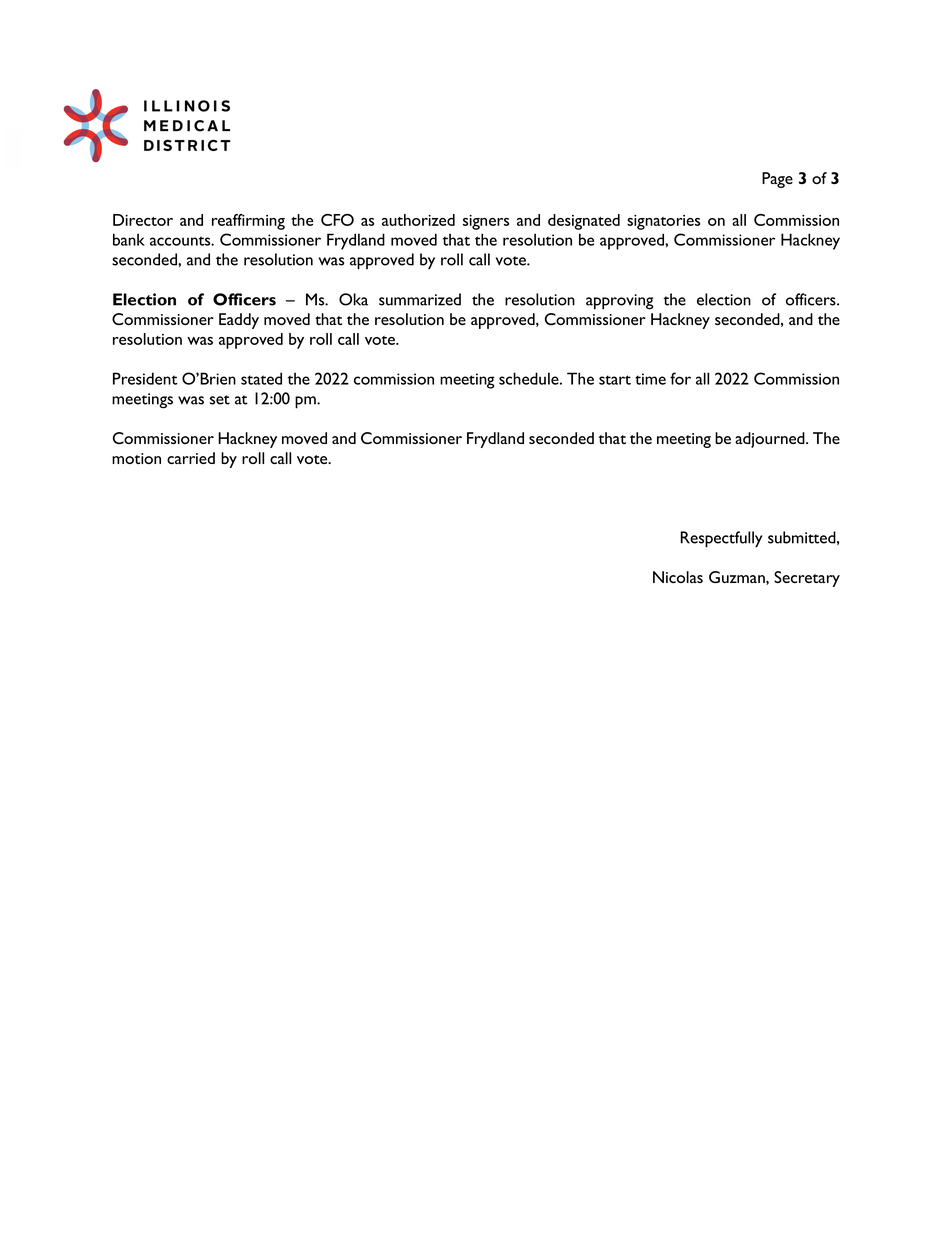 The image size is (952, 1233). Describe the element at coordinates (620, 302) in the screenshot. I see `approving` at that location.
